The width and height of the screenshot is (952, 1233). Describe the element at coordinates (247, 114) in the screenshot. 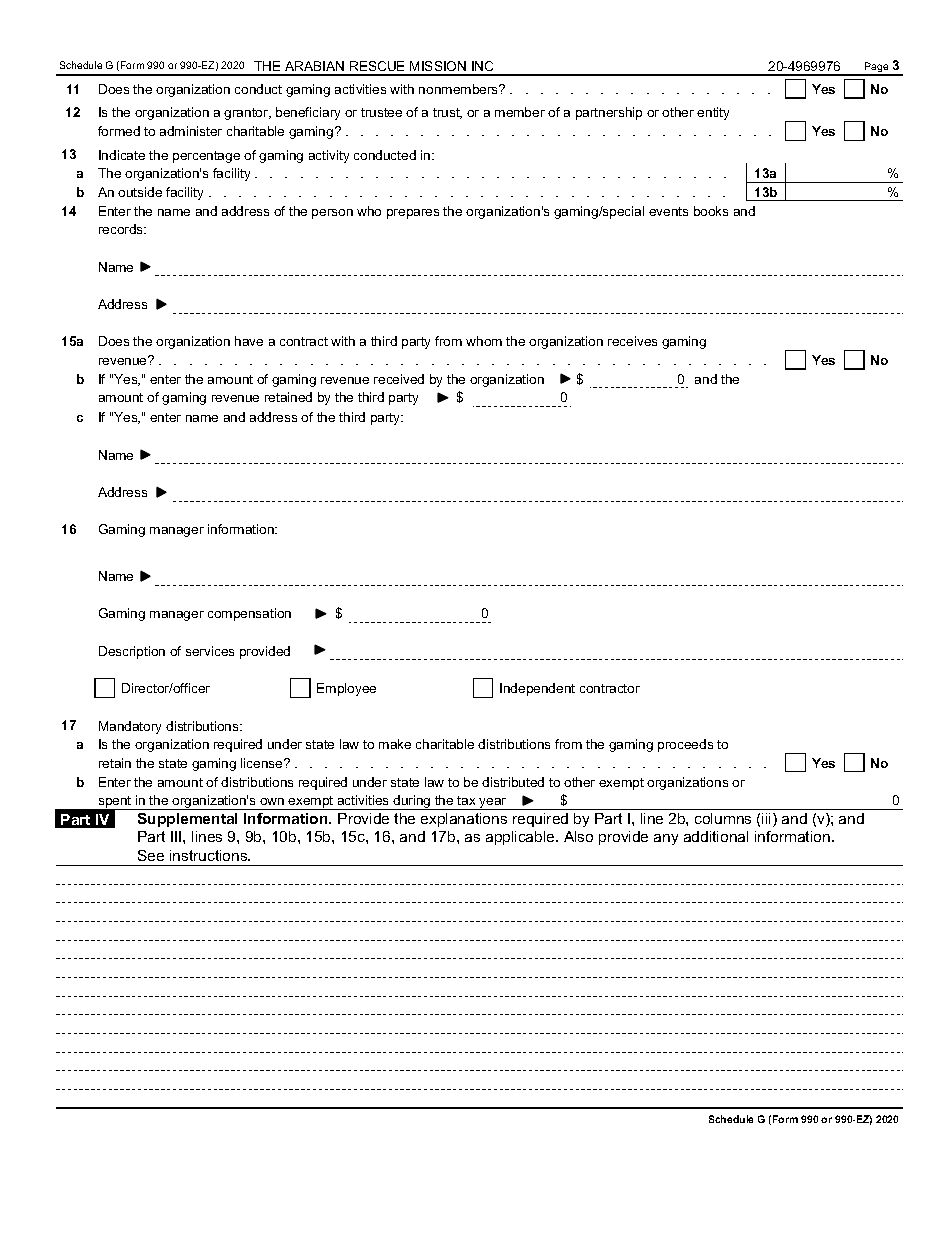

I see `grantor` at that location.
